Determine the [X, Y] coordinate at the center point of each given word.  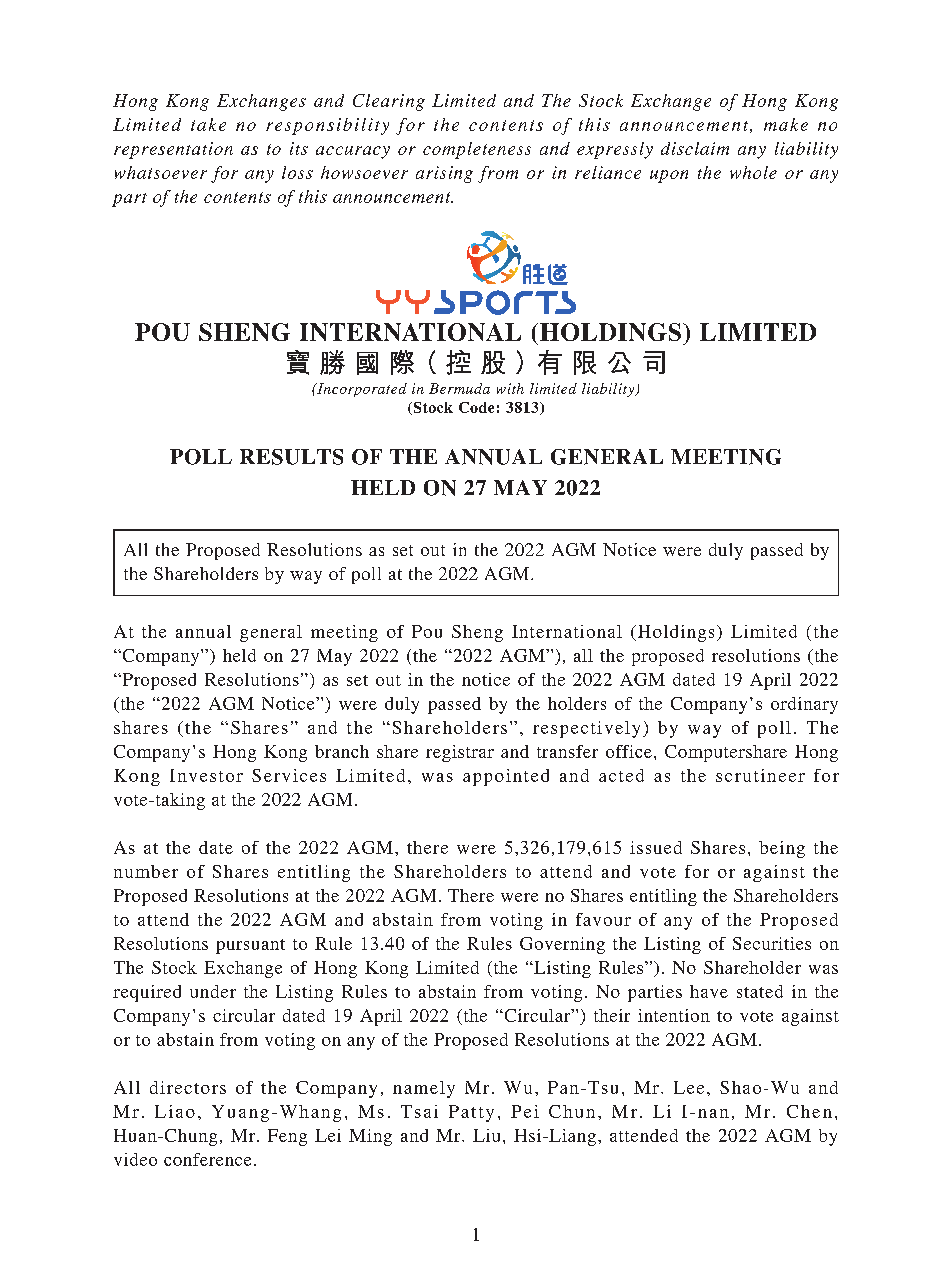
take [208, 124]
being [782, 849]
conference [207, 1159]
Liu [486, 1135]
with [510, 388]
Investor [206, 775]
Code [476, 407]
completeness [477, 150]
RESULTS [291, 457]
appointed [506, 777]
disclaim [695, 148]
